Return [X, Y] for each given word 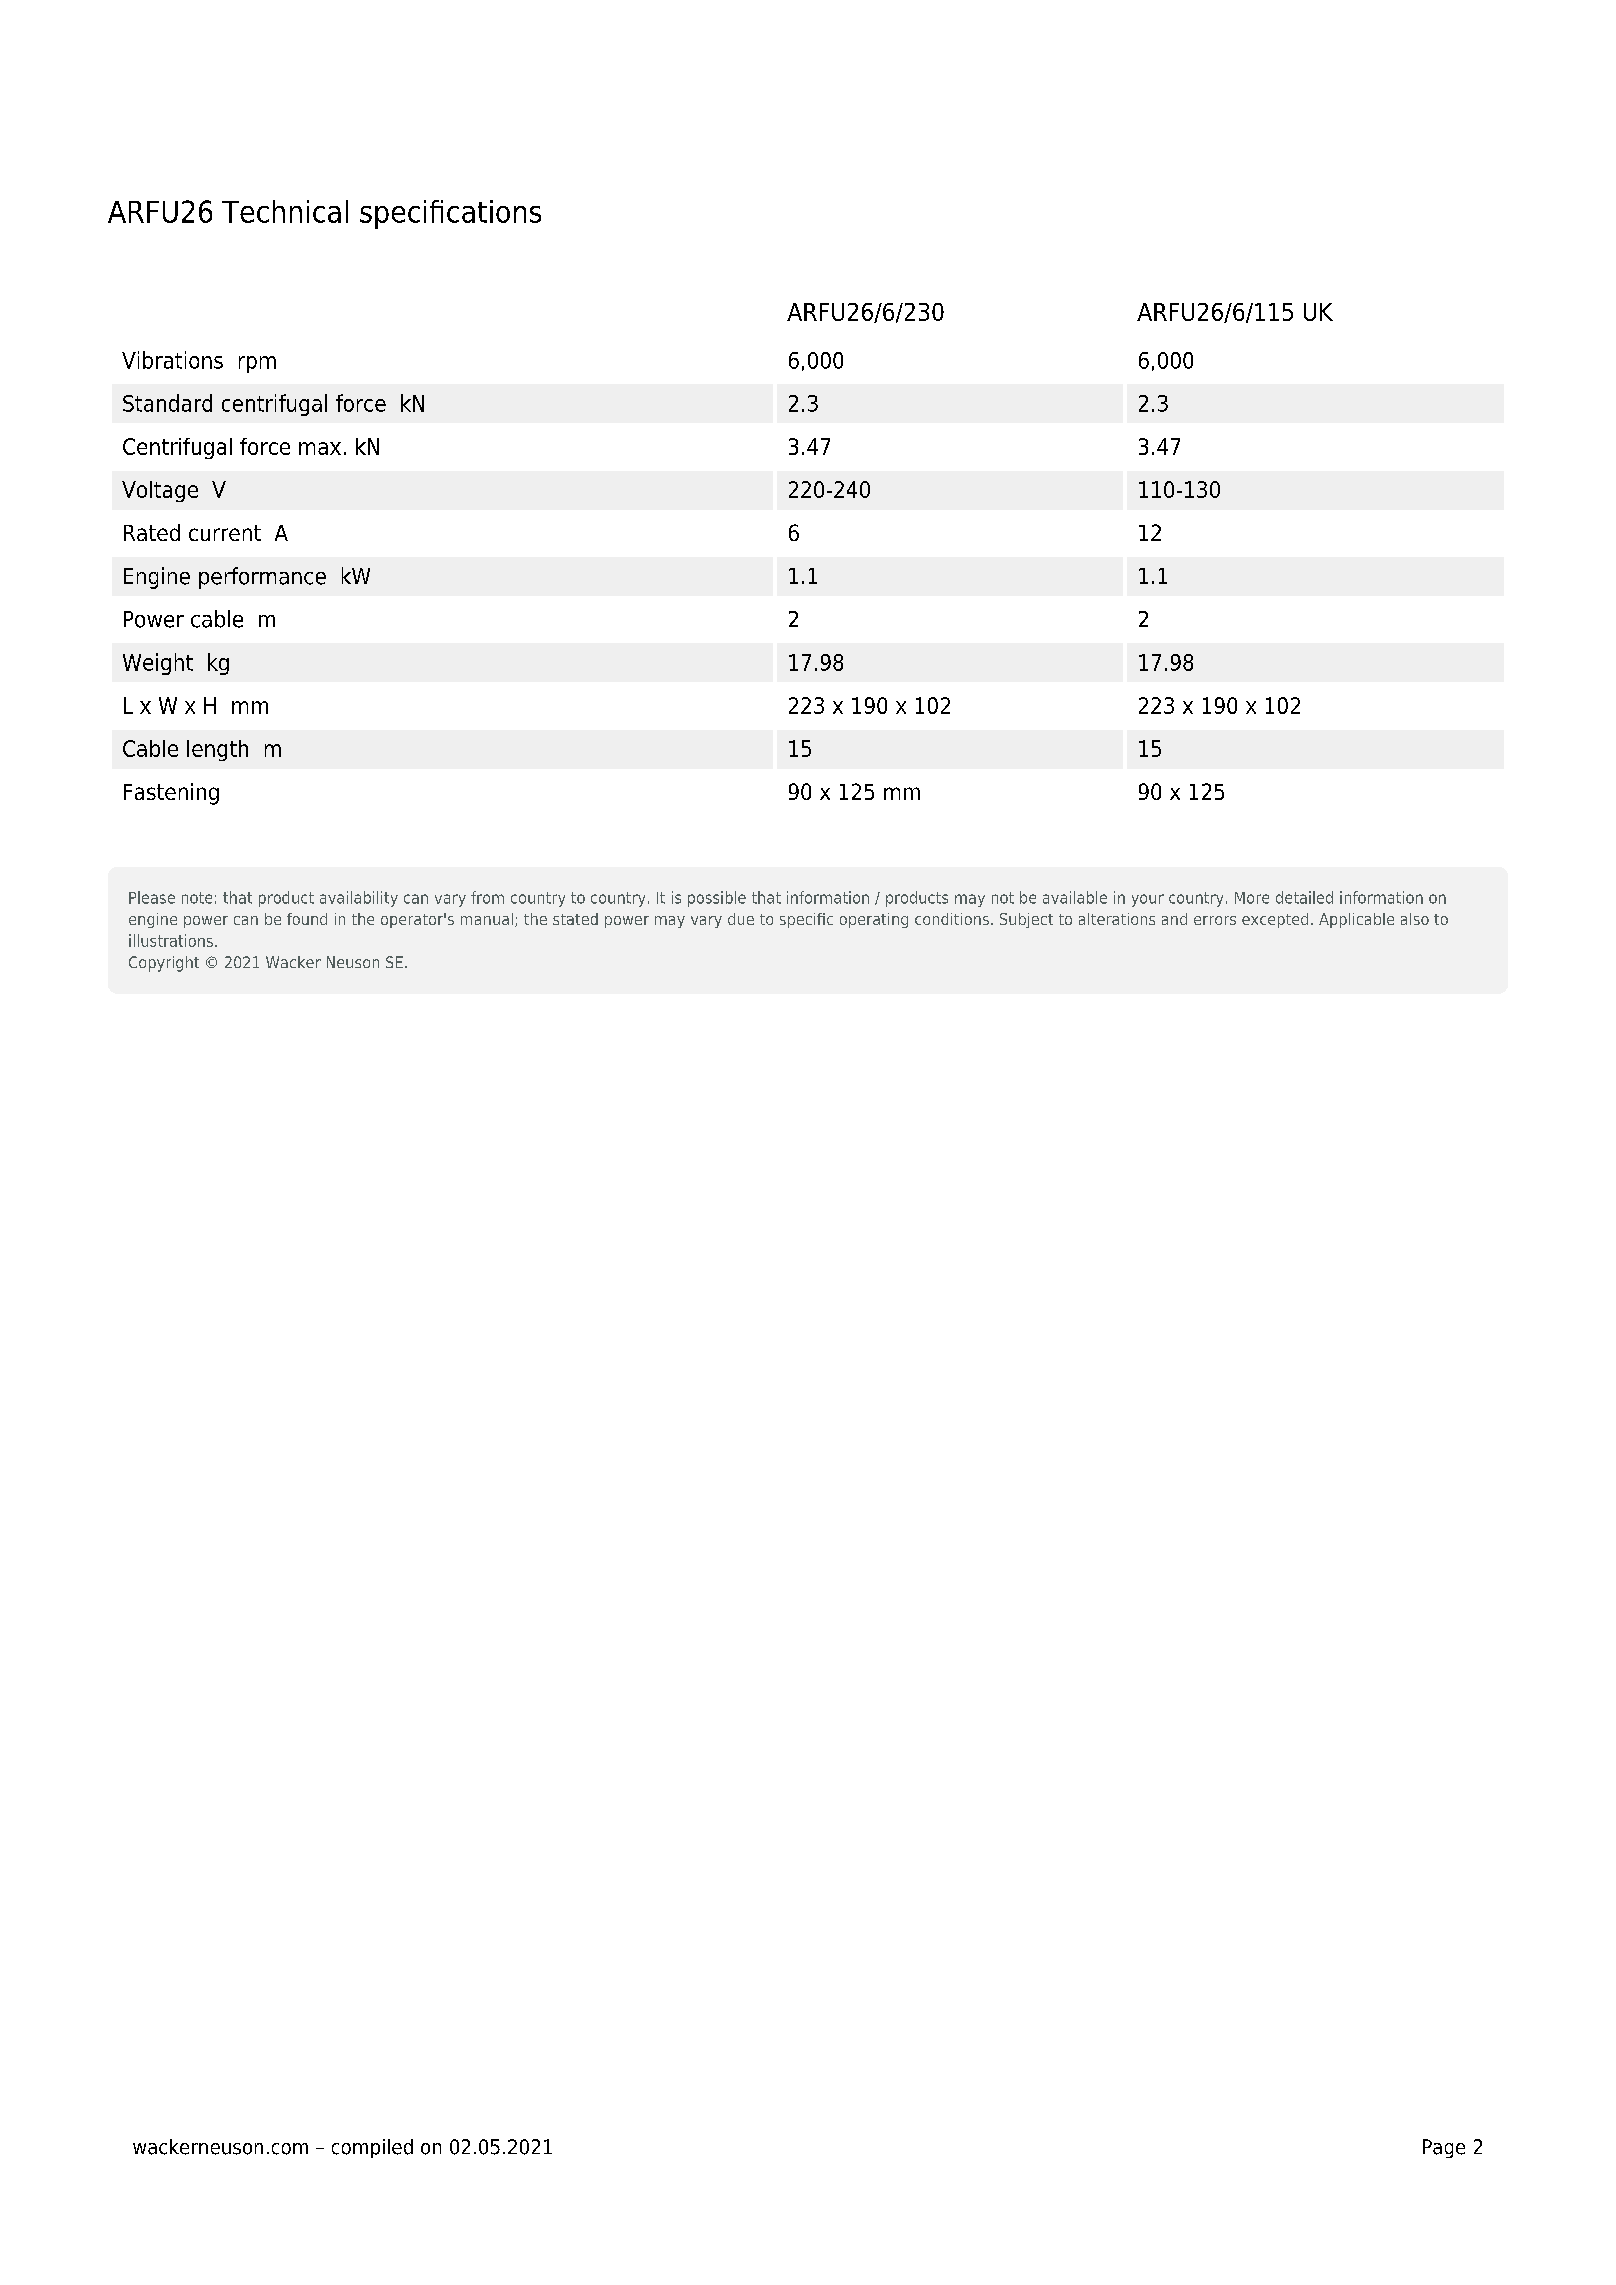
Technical [285, 211]
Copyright [164, 964]
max [320, 448]
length [217, 750]
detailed [1304, 897]
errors [1215, 920]
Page [1444, 2148]
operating [874, 920]
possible [717, 899]
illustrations [171, 940]
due [741, 919]
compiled [372, 2148]
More [1252, 898]
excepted [1275, 920]
